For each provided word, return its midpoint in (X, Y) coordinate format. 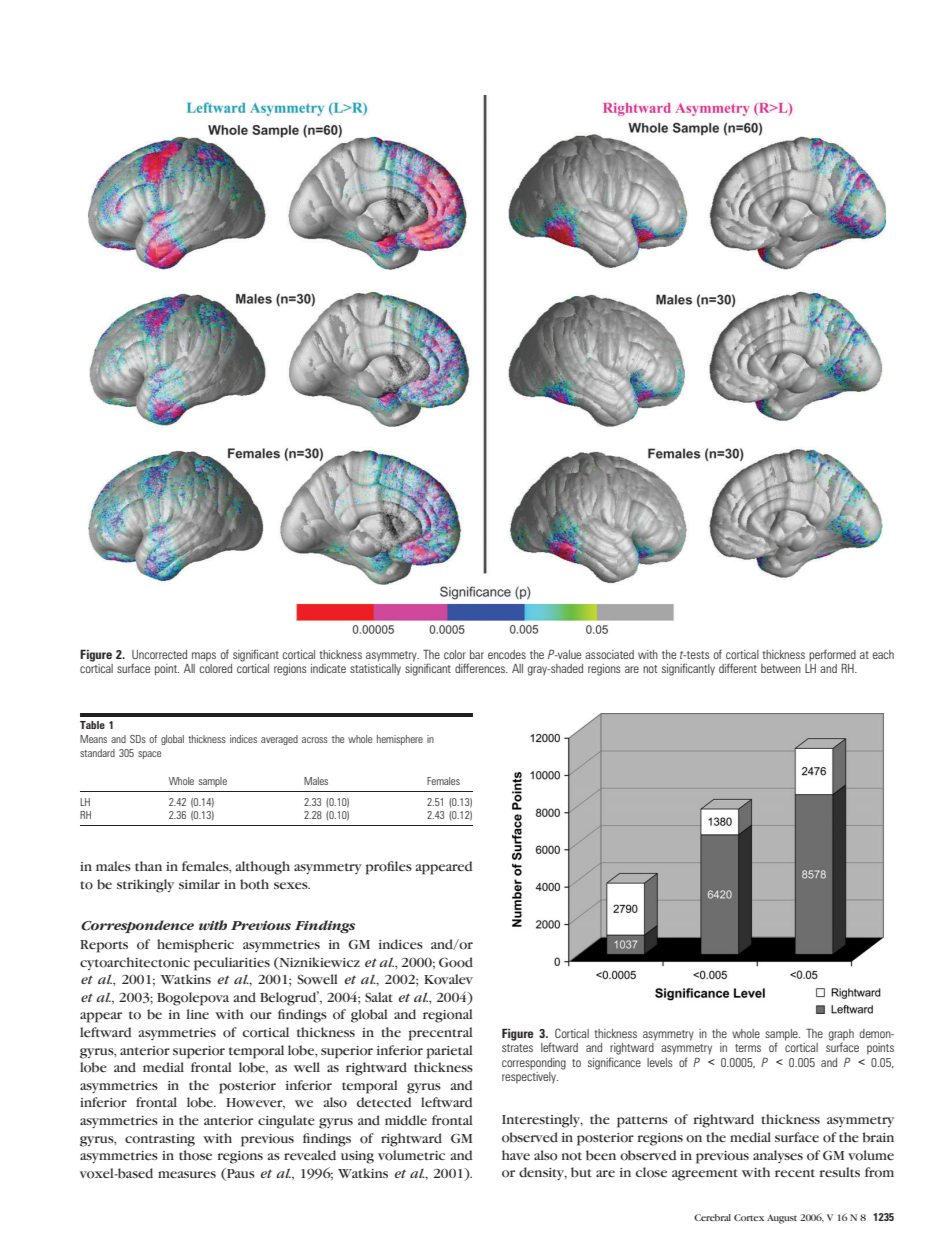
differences (481, 668)
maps (204, 657)
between (781, 668)
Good (456, 962)
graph (841, 1036)
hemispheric (195, 946)
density (543, 1173)
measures (187, 1174)
